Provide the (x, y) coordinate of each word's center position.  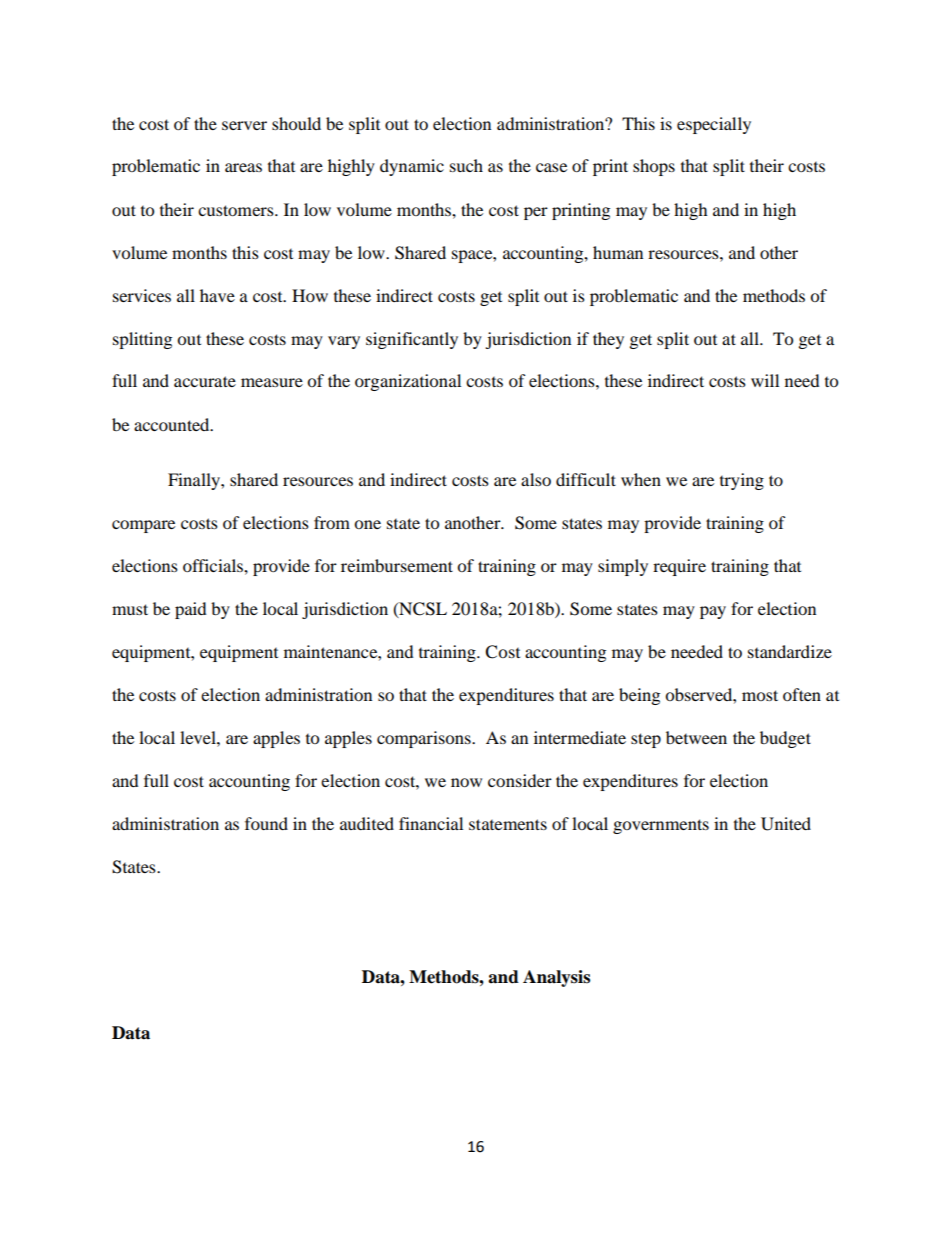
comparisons (425, 739)
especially (714, 125)
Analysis (556, 978)
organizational (408, 382)
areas (243, 167)
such (466, 165)
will (765, 380)
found (266, 823)
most (760, 695)
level (199, 737)
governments (661, 826)
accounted (173, 424)
